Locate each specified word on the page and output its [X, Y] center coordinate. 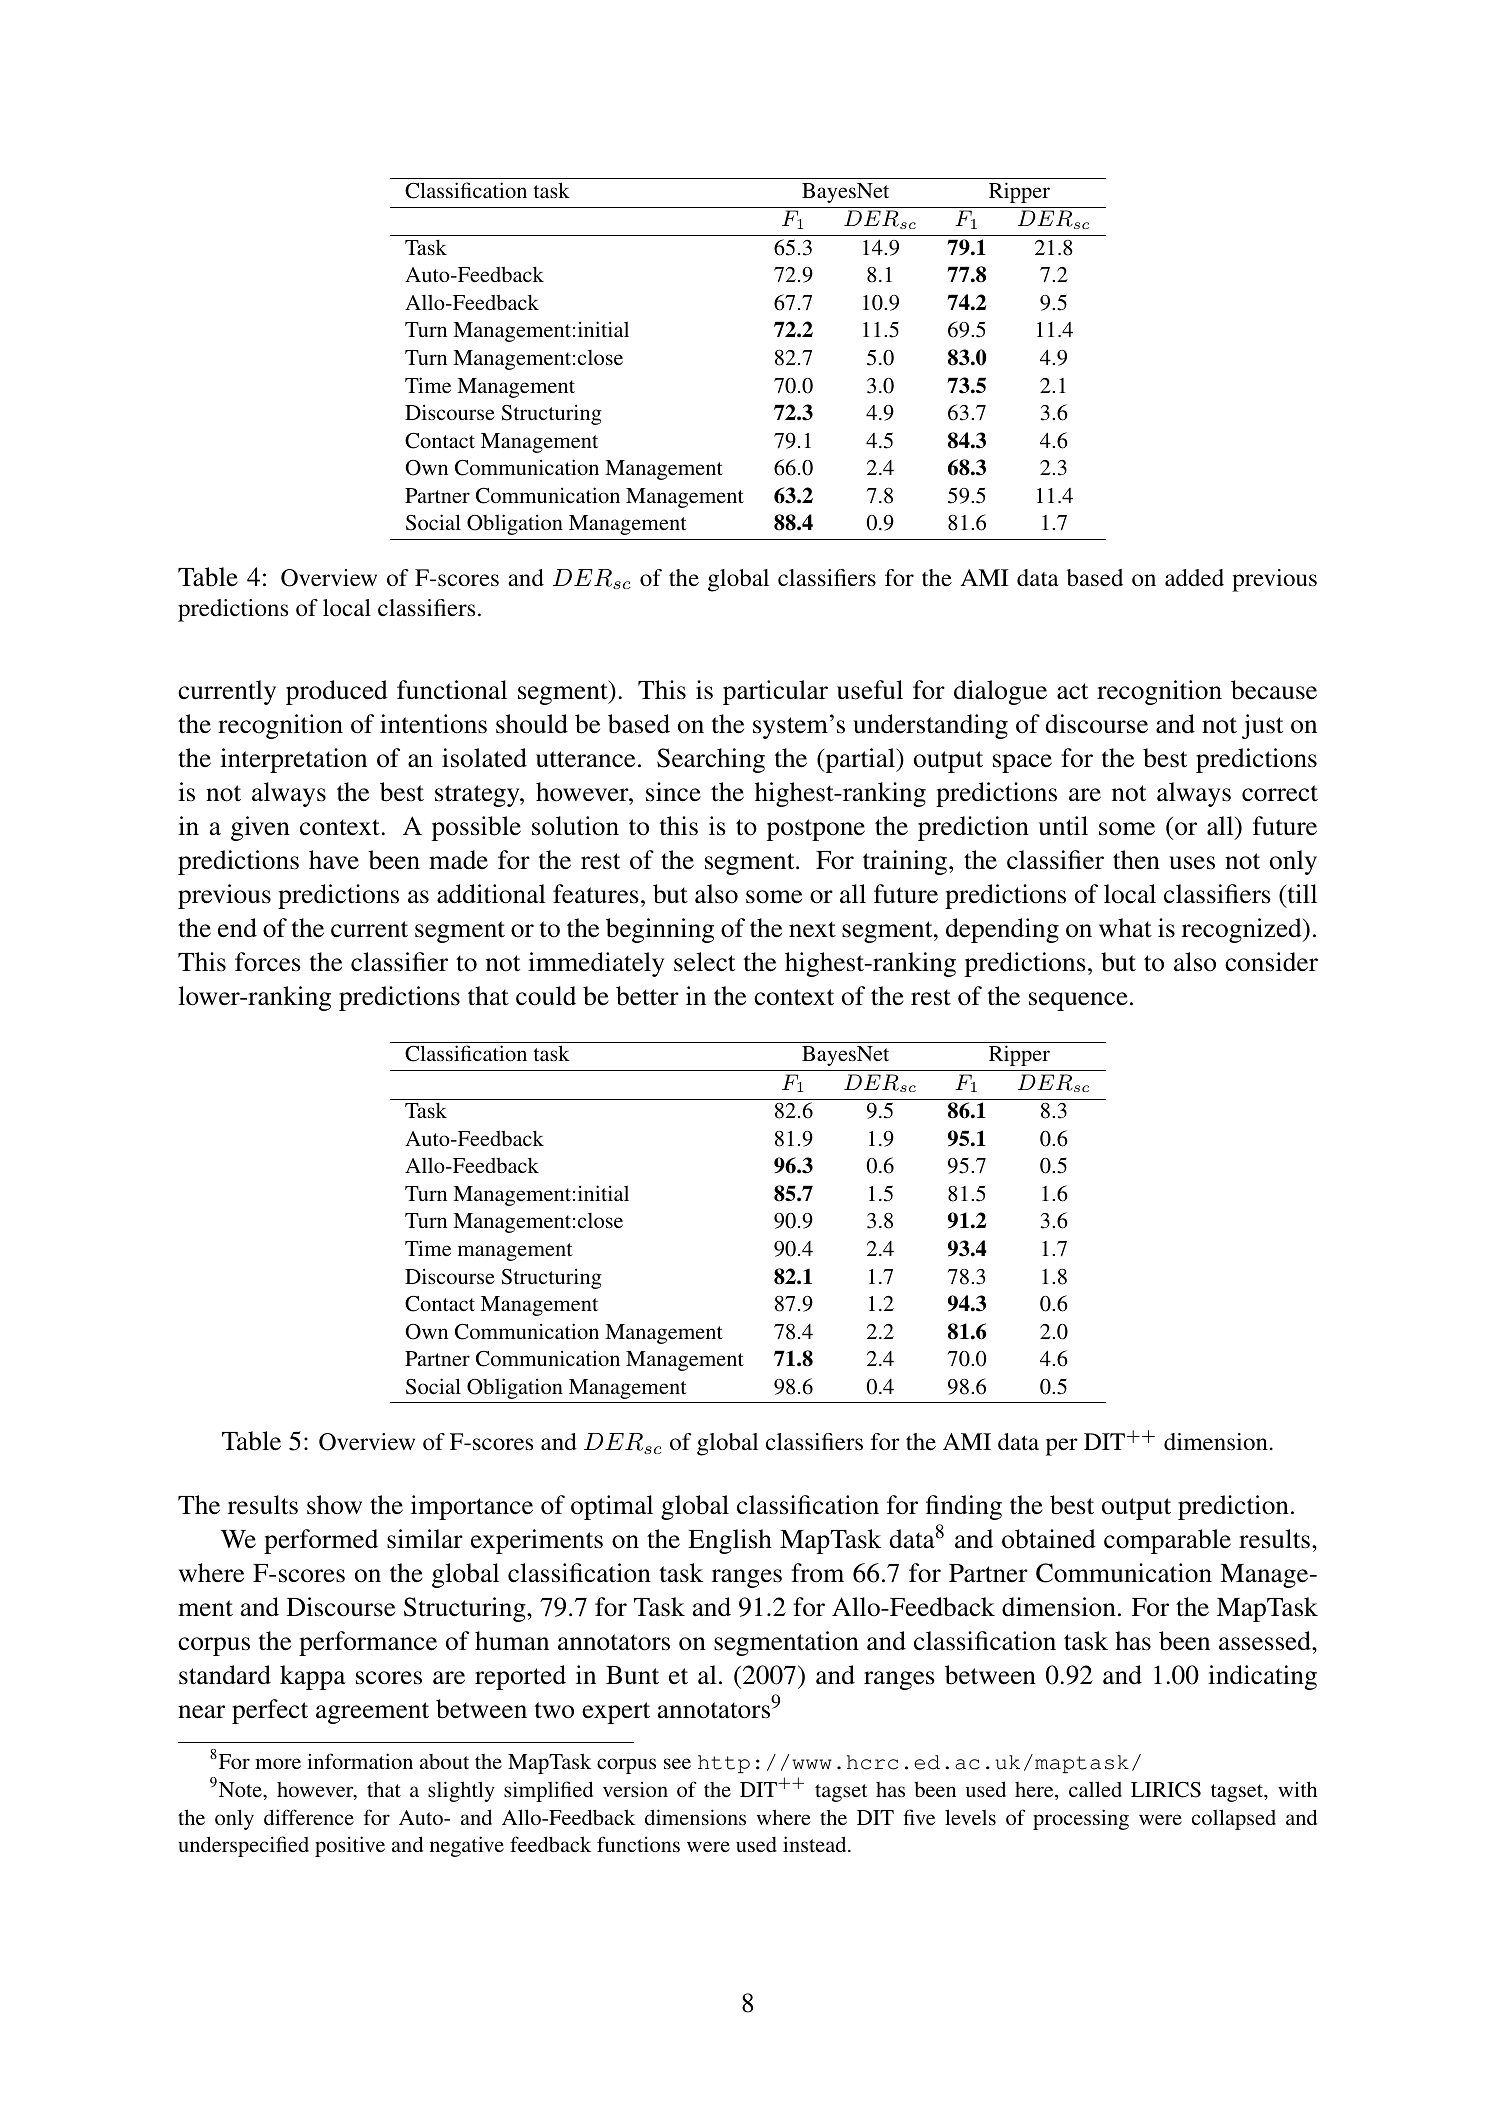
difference [309, 1817]
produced [337, 692]
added [1194, 577]
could [546, 996]
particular [775, 692]
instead [816, 1844]
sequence [1078, 1001]
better [647, 996]
